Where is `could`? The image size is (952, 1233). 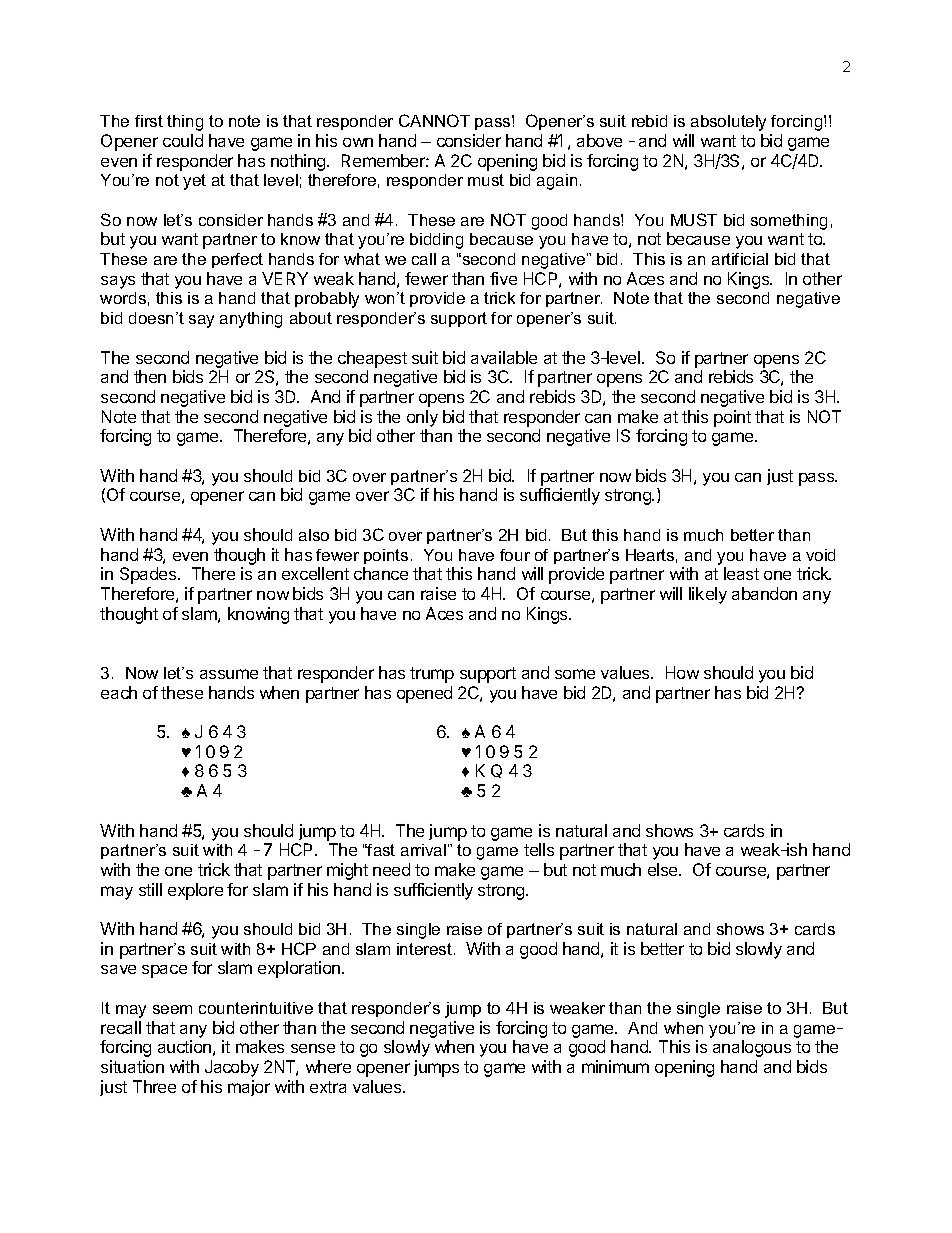
could is located at coordinates (183, 140).
